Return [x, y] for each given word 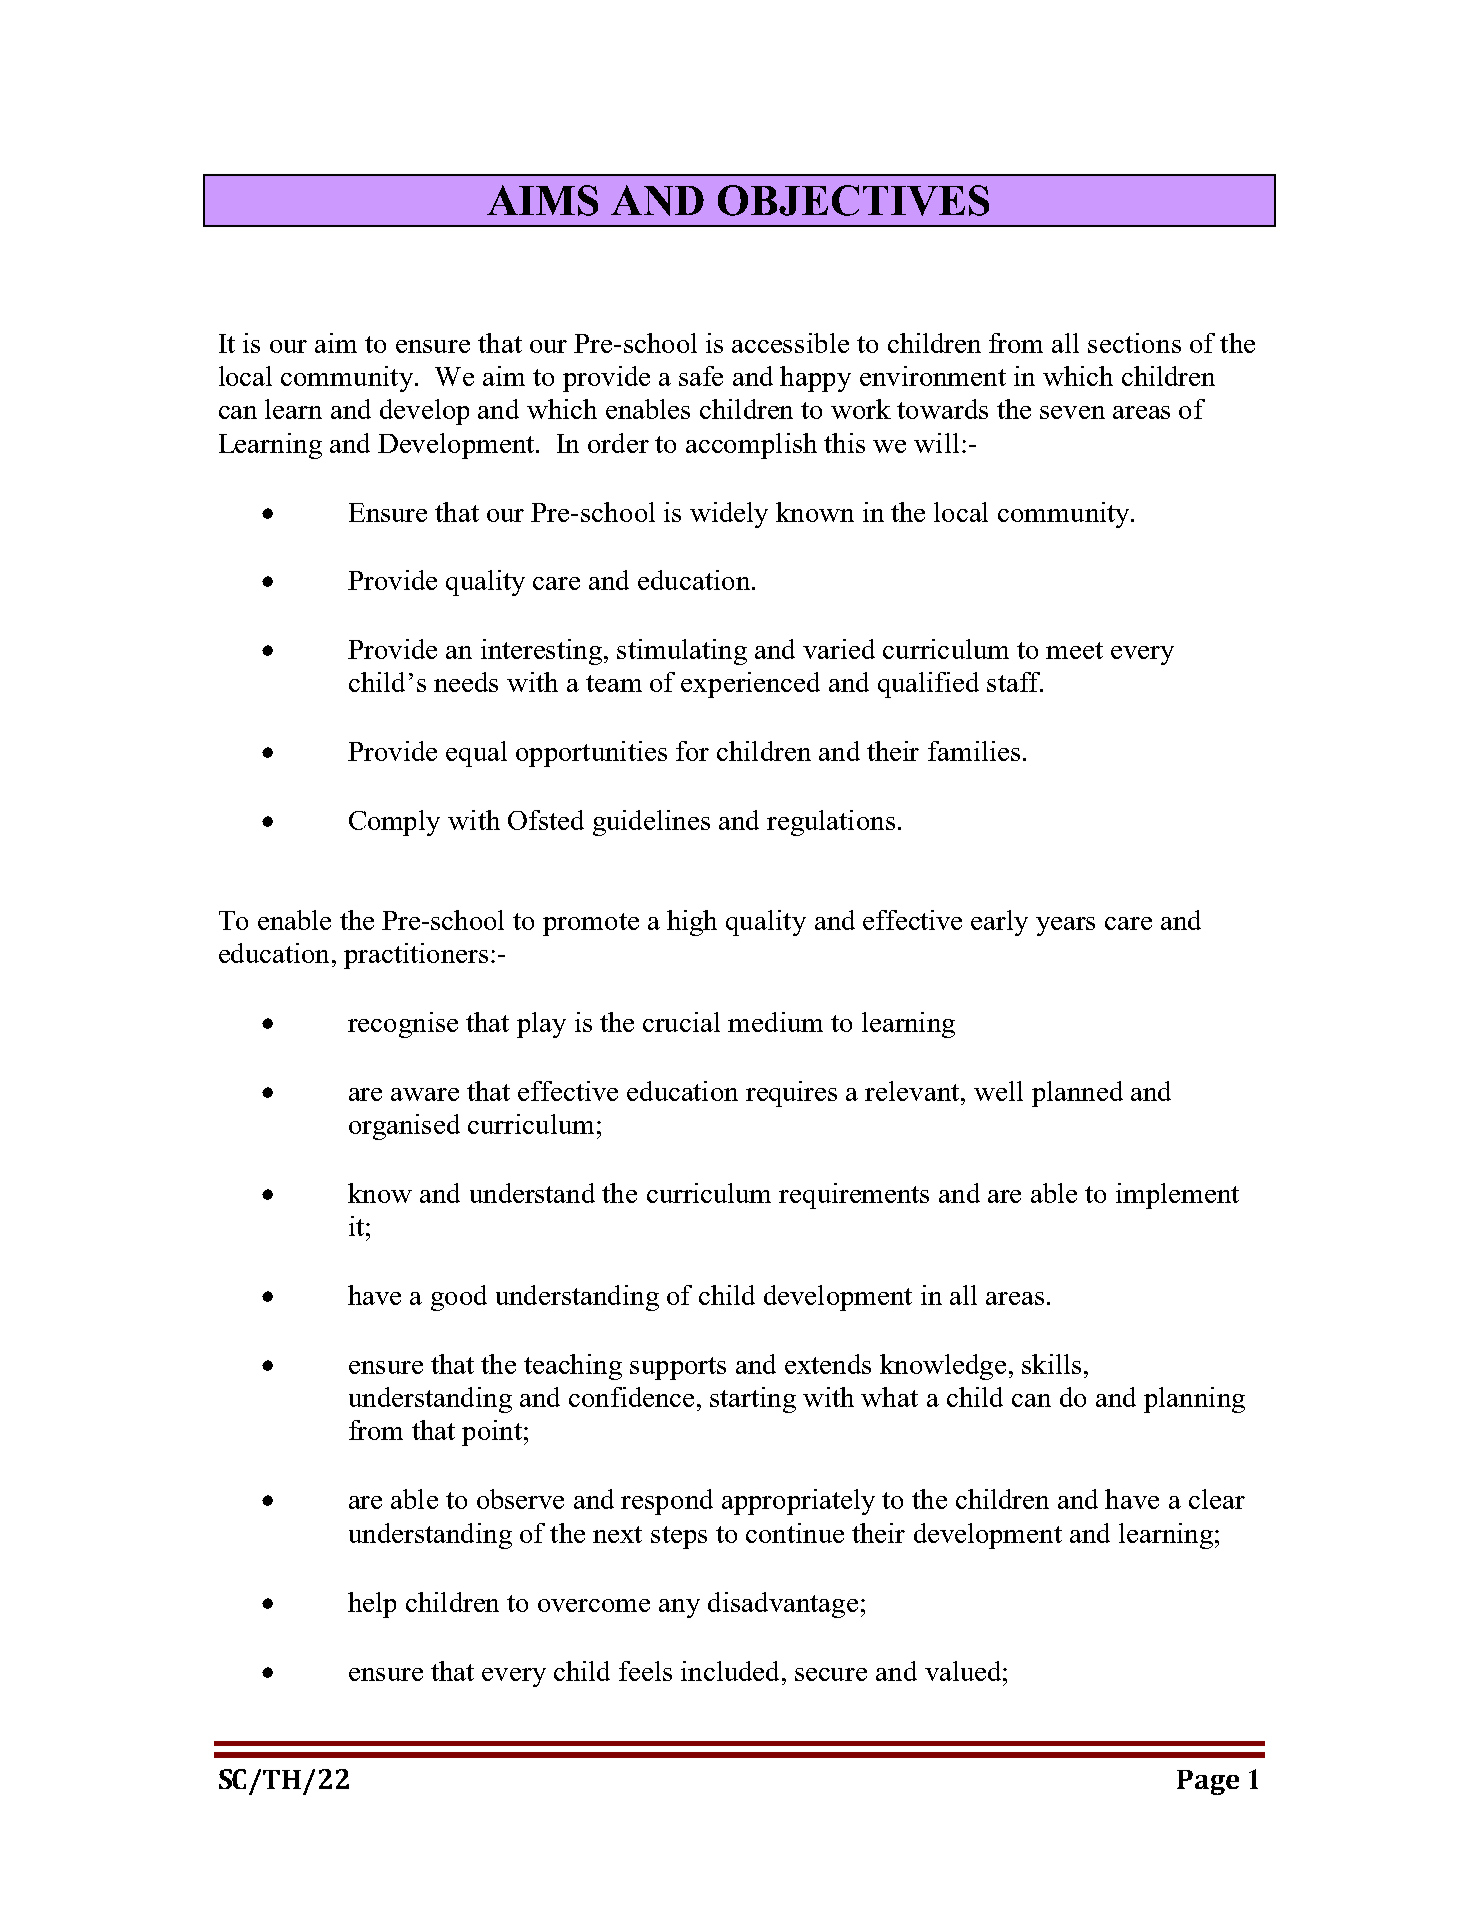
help [372, 1605]
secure [831, 1674]
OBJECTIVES [853, 200]
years [1065, 926]
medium [775, 1022]
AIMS [542, 200]
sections [1134, 343]
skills [1051, 1364]
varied [839, 649]
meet [1074, 650]
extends [828, 1364]
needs [466, 682]
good [459, 1298]
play [541, 1025]
